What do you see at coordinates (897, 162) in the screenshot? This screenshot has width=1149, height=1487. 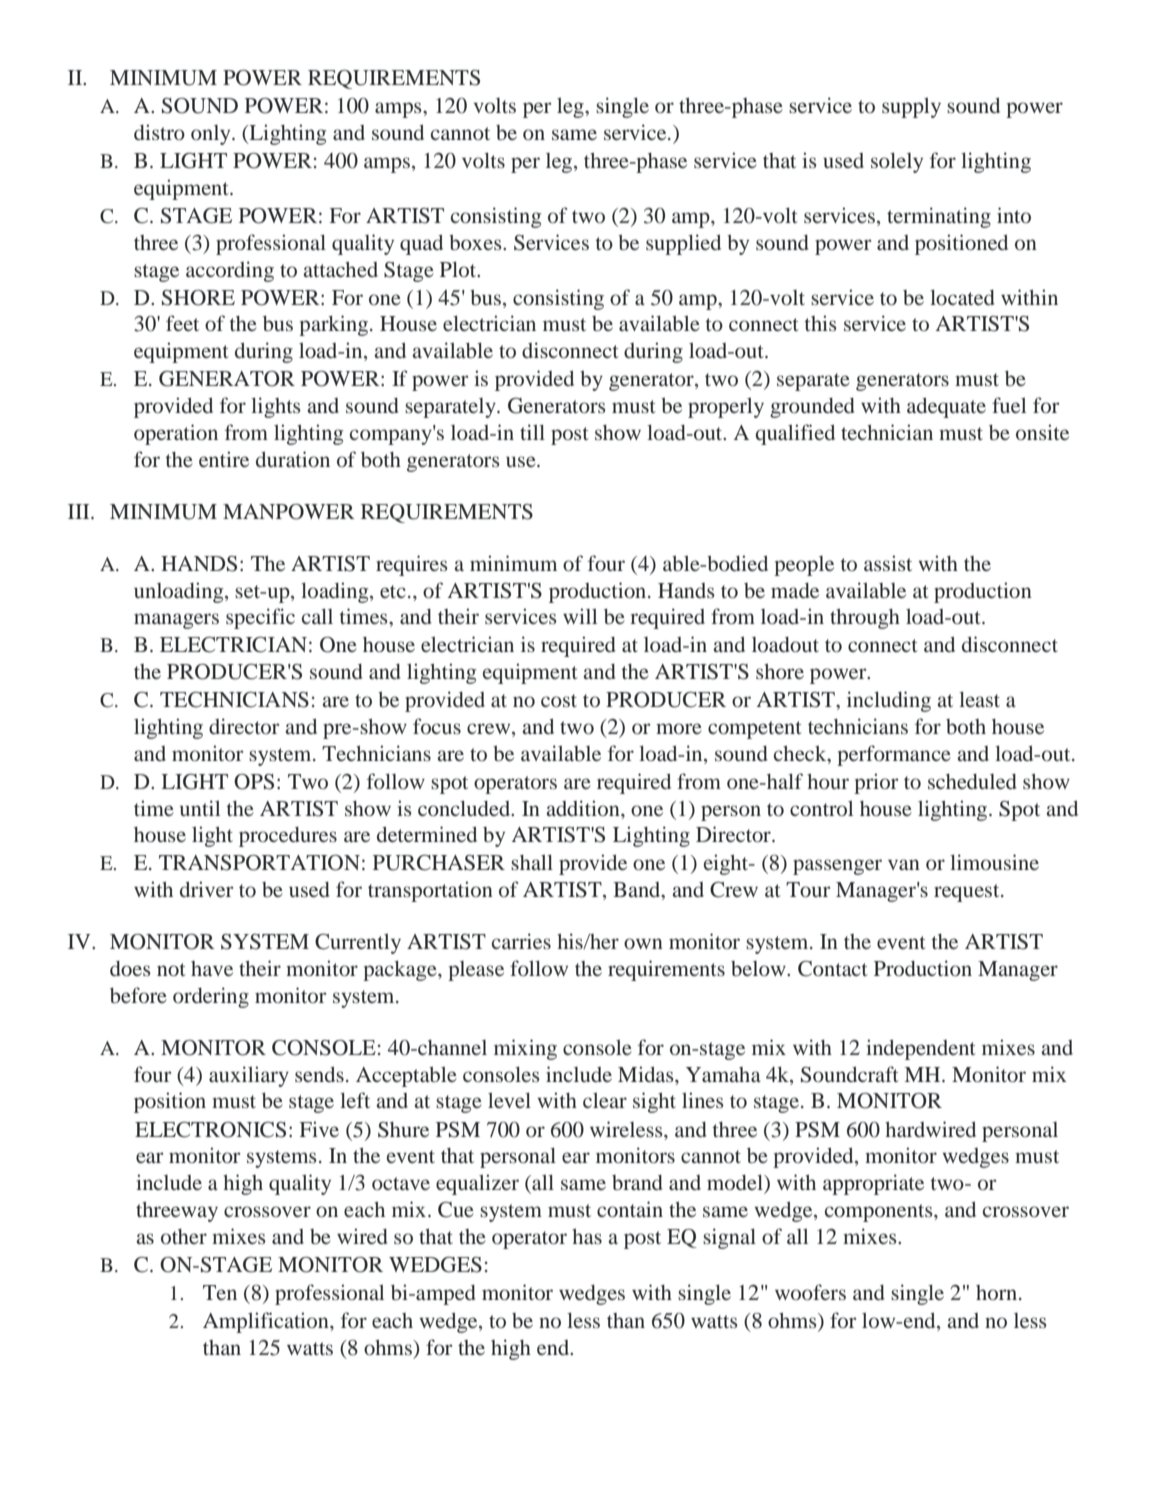 I see `solely` at bounding box center [897, 162].
